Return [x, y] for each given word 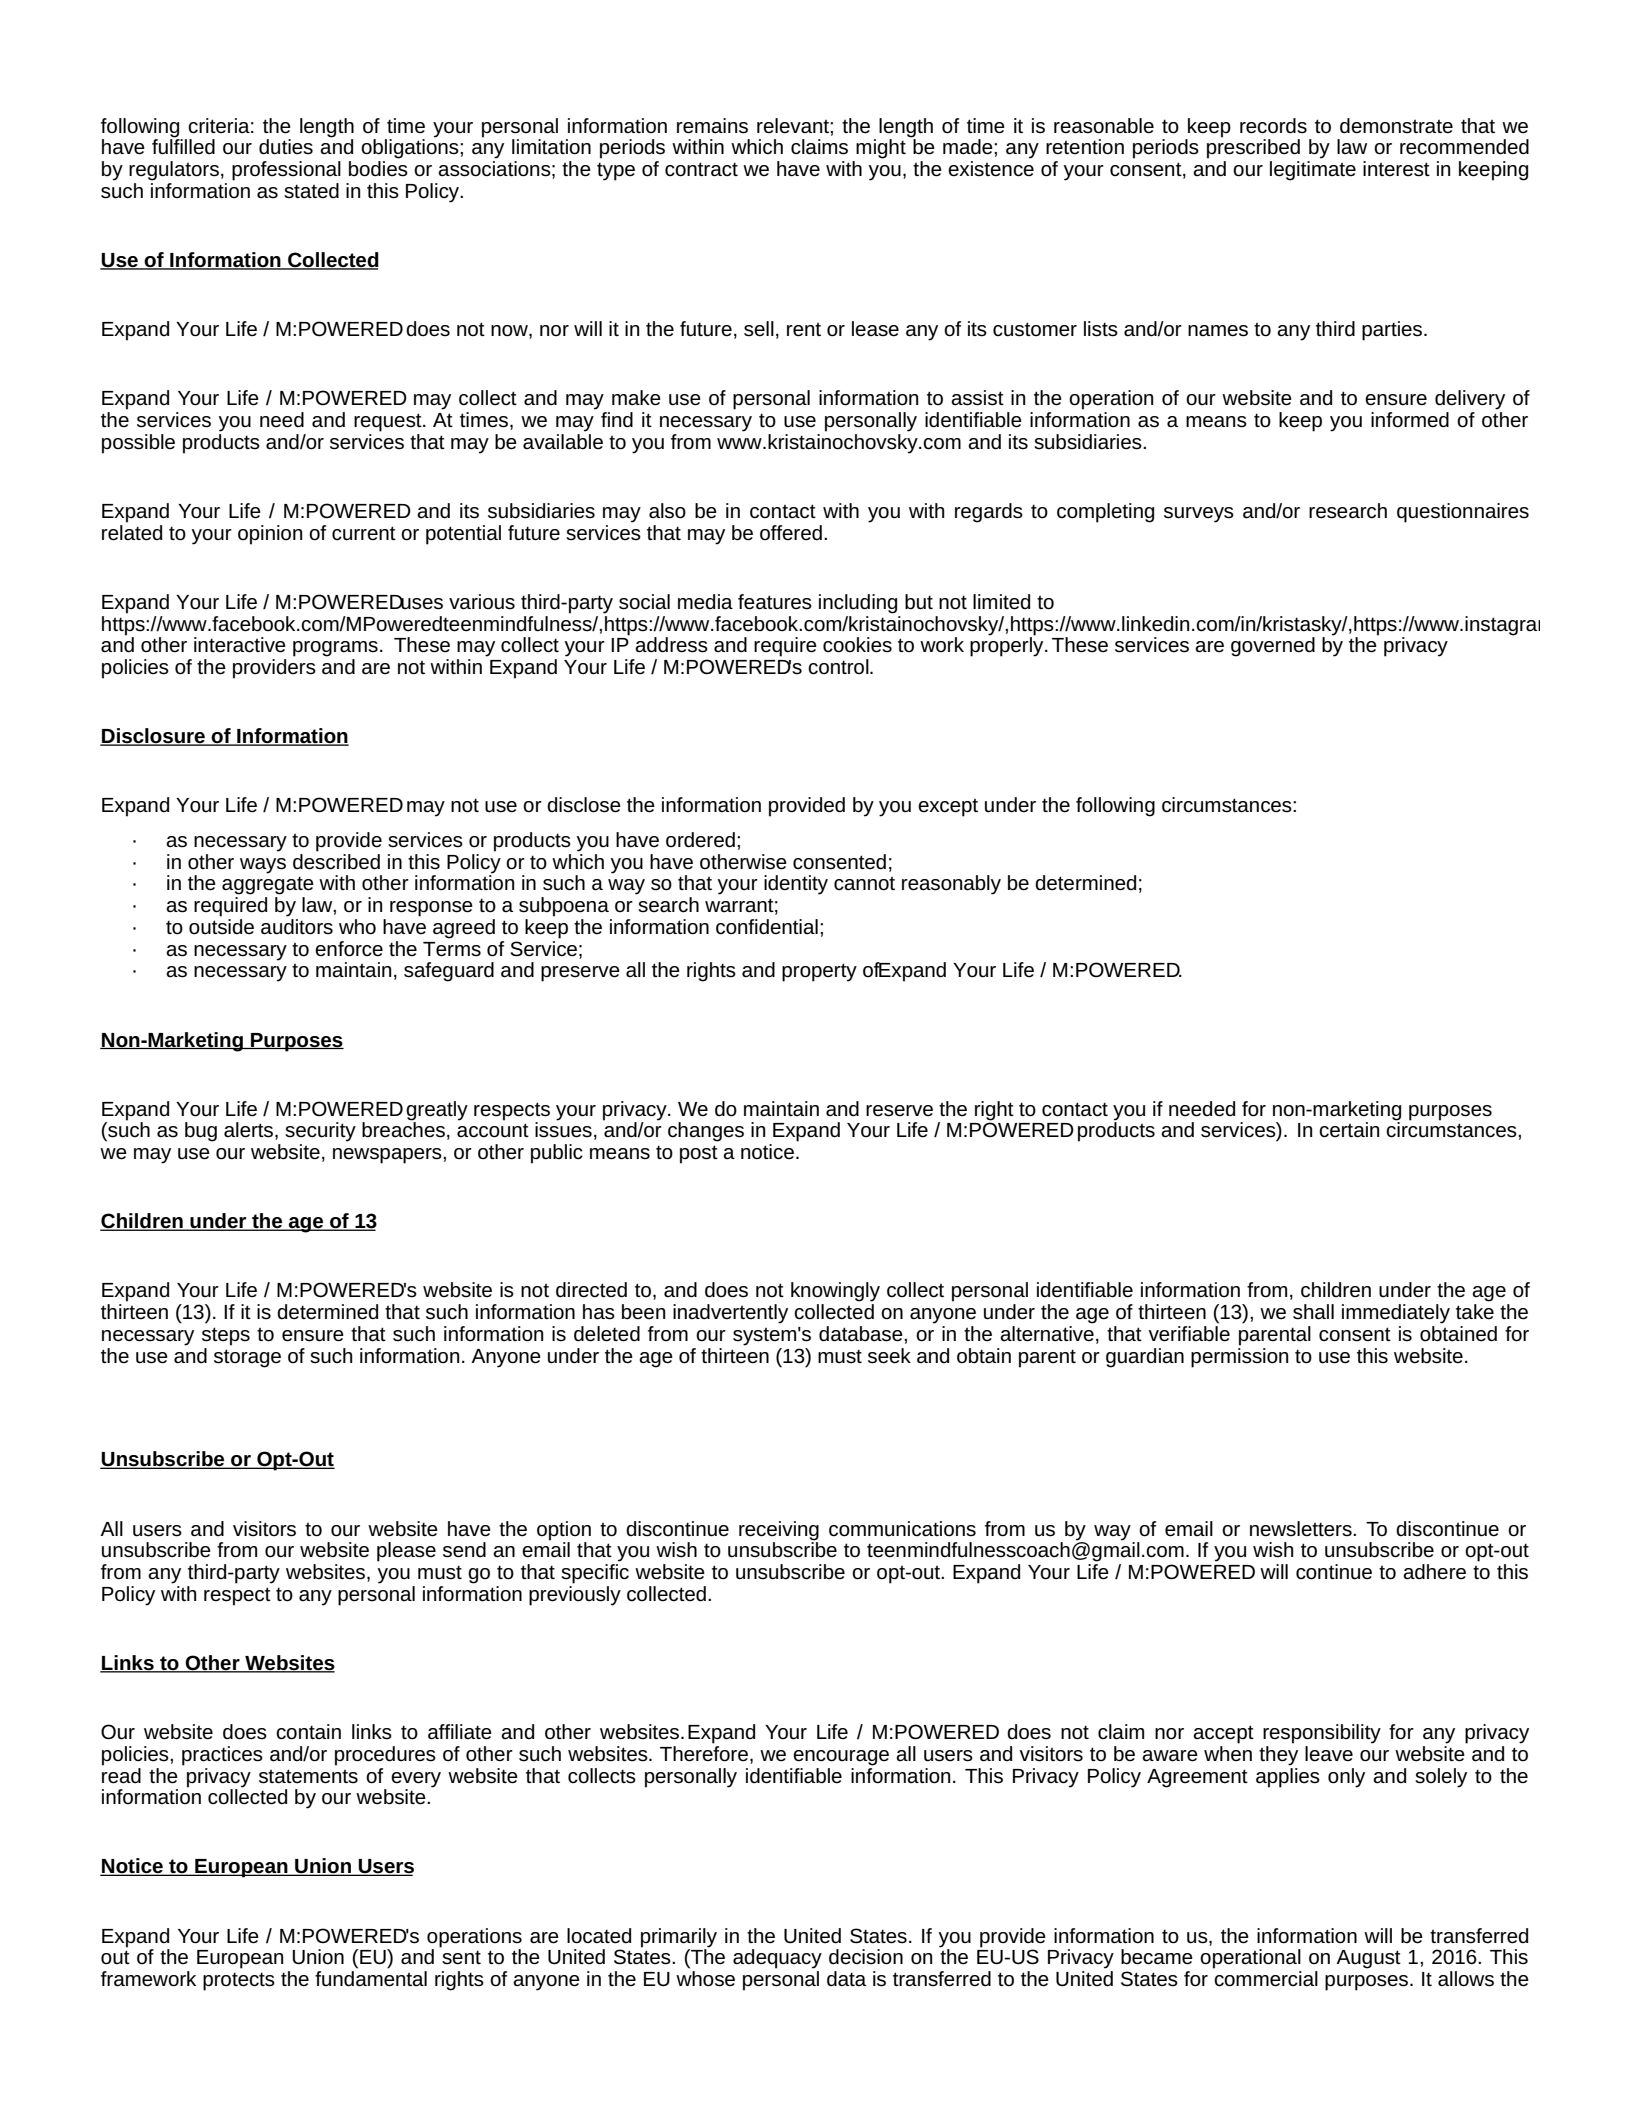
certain [1349, 1130]
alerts [250, 1131]
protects [239, 1981]
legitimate [1313, 171]
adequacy [777, 1959]
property [819, 972]
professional [286, 171]
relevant [794, 126]
